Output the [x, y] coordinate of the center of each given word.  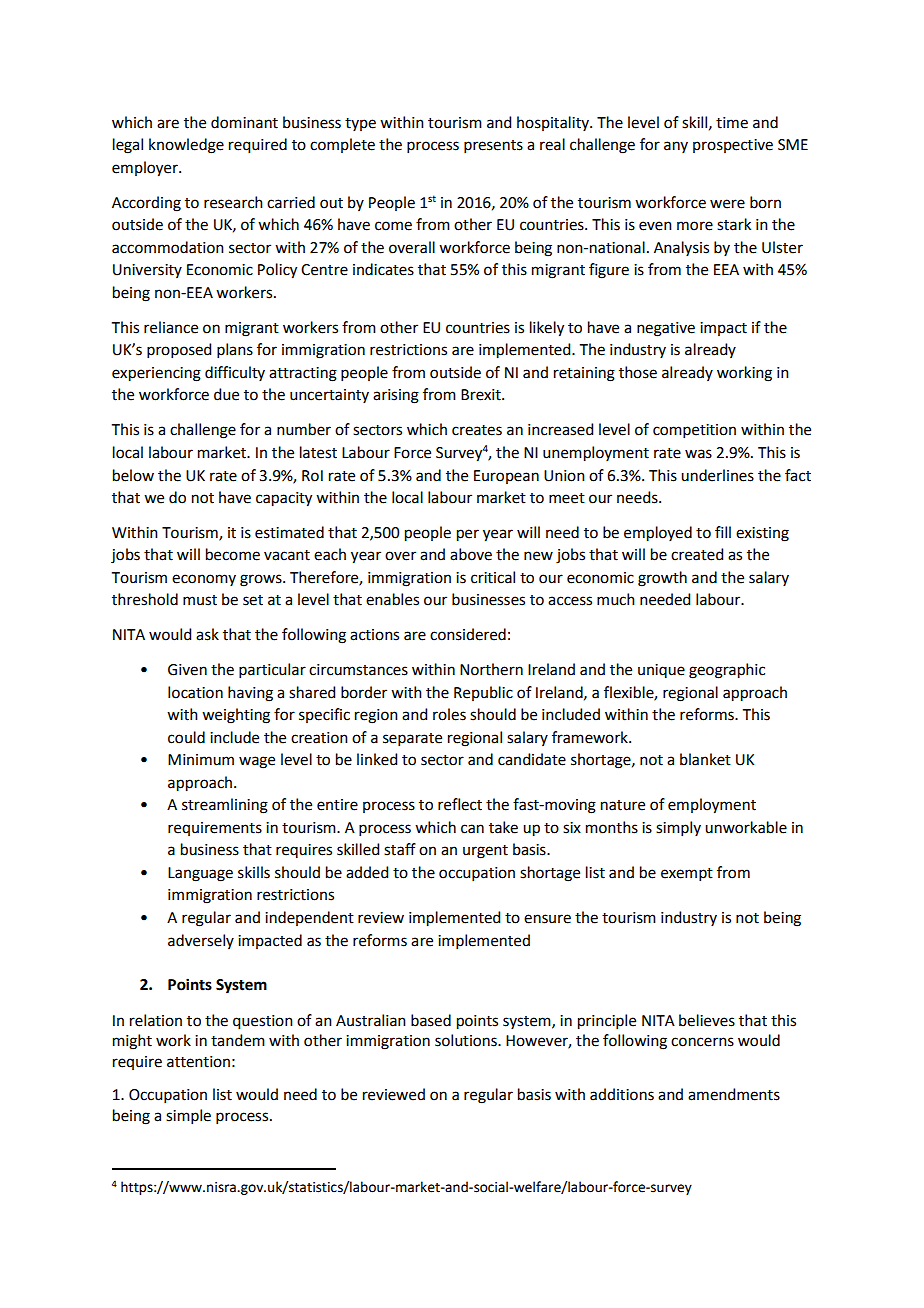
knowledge [186, 146]
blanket [705, 759]
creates [477, 430]
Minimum [201, 760]
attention [198, 1062]
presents [493, 146]
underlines [717, 475]
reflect [460, 804]
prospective [733, 146]
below [133, 475]
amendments [734, 1094]
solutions [467, 1040]
